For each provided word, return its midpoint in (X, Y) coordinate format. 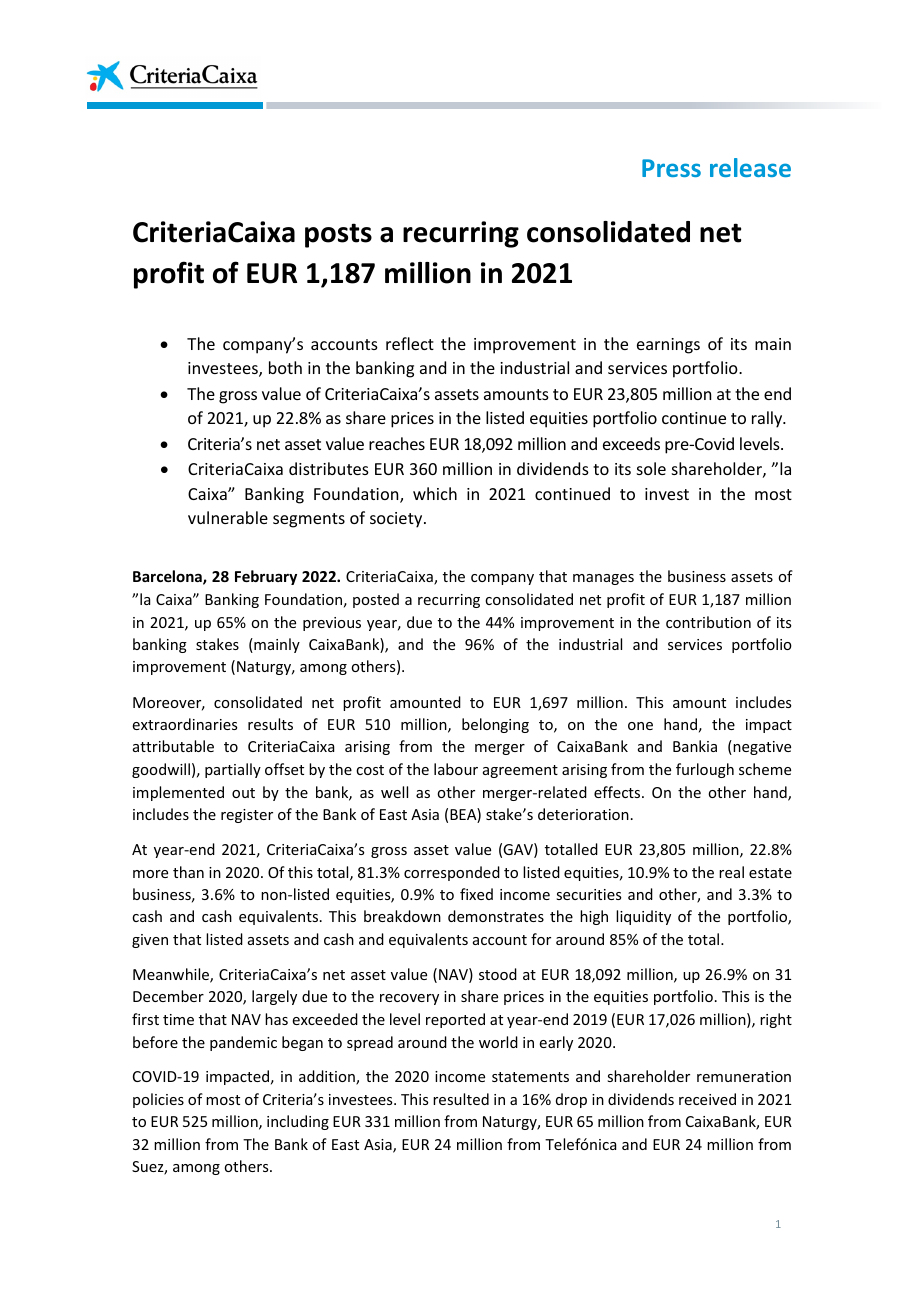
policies (158, 1100)
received (707, 1099)
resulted (461, 1099)
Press (671, 168)
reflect (410, 343)
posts (338, 235)
